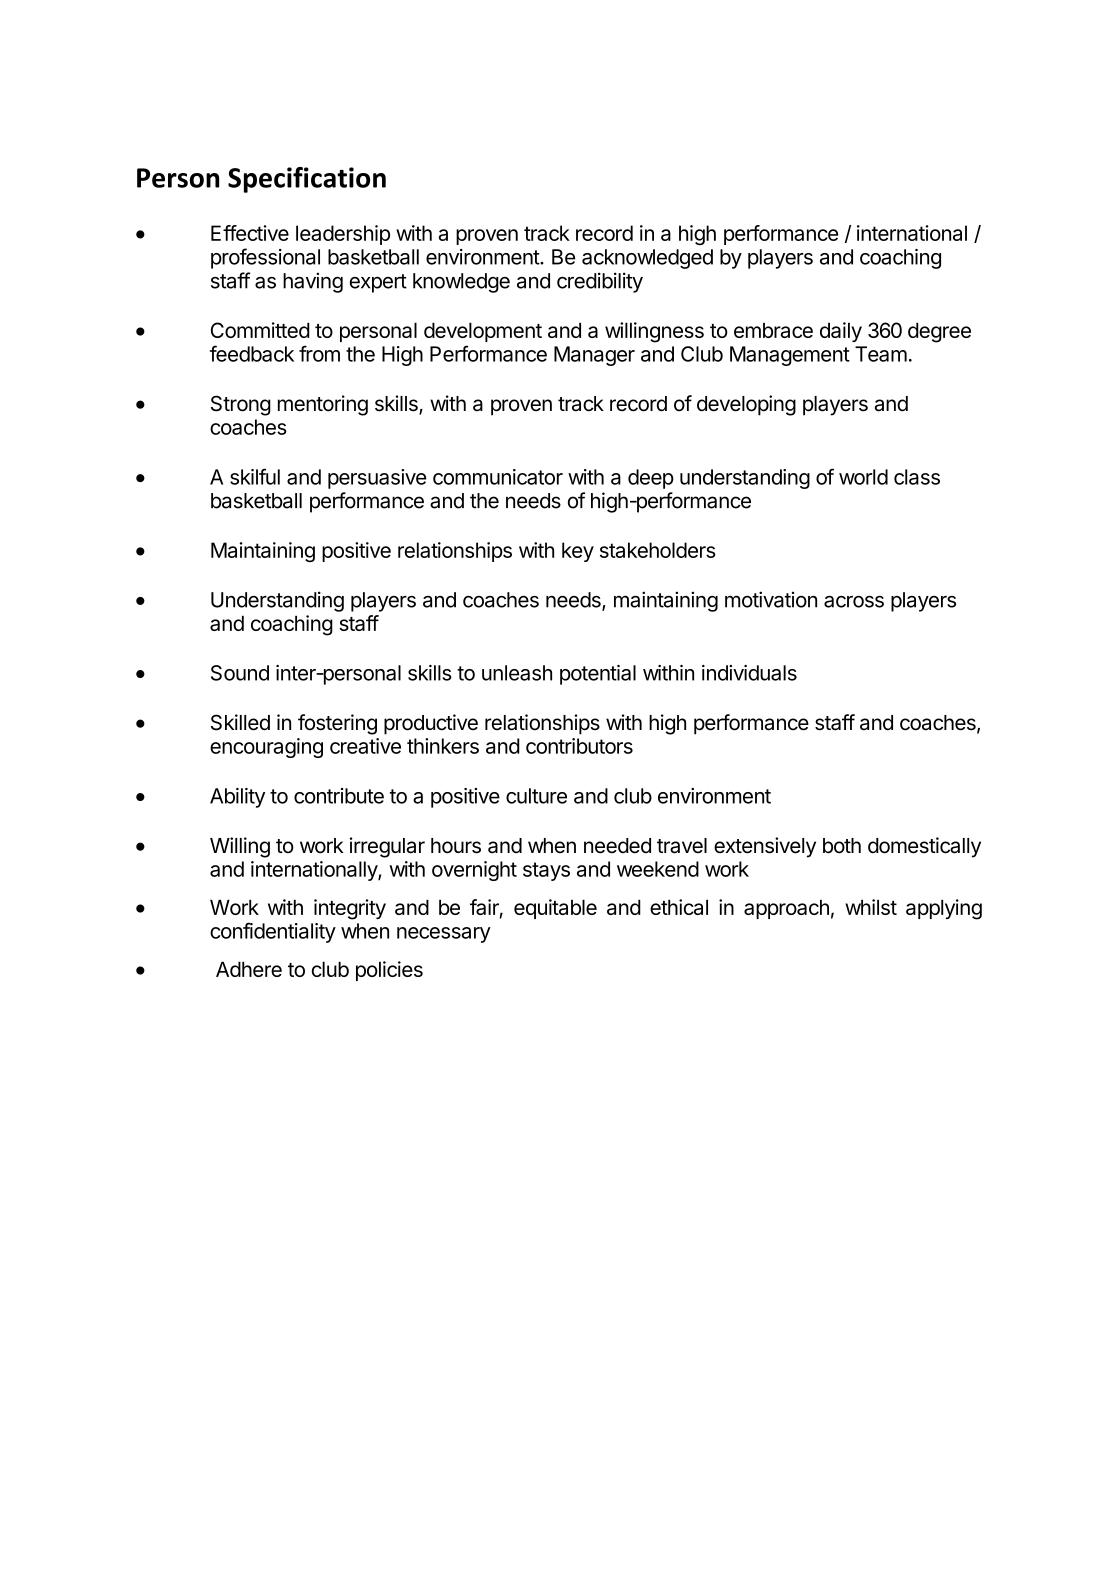  What do you see at coordinates (377, 479) in the image?
I see `persuasive` at bounding box center [377, 479].
